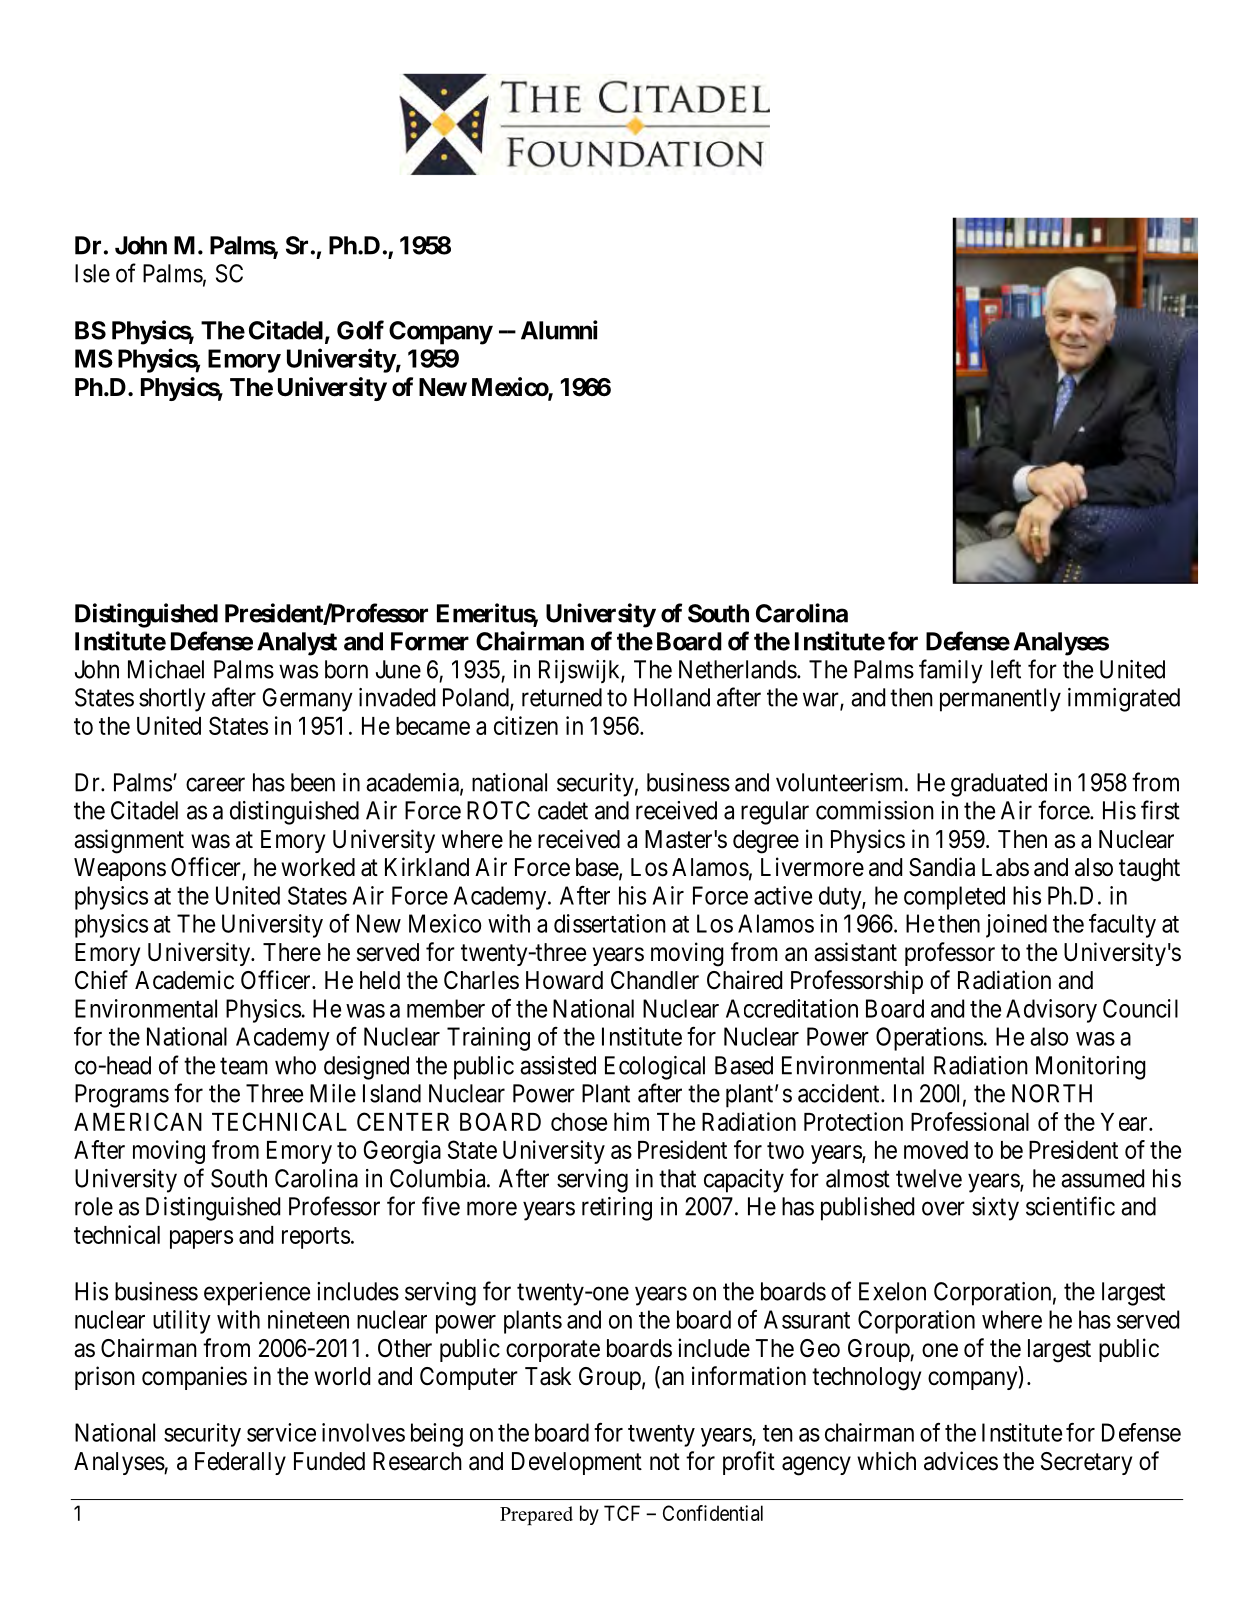 The width and height of the screenshot is (1254, 1623). I want to click on Alumni, so click(559, 330).
